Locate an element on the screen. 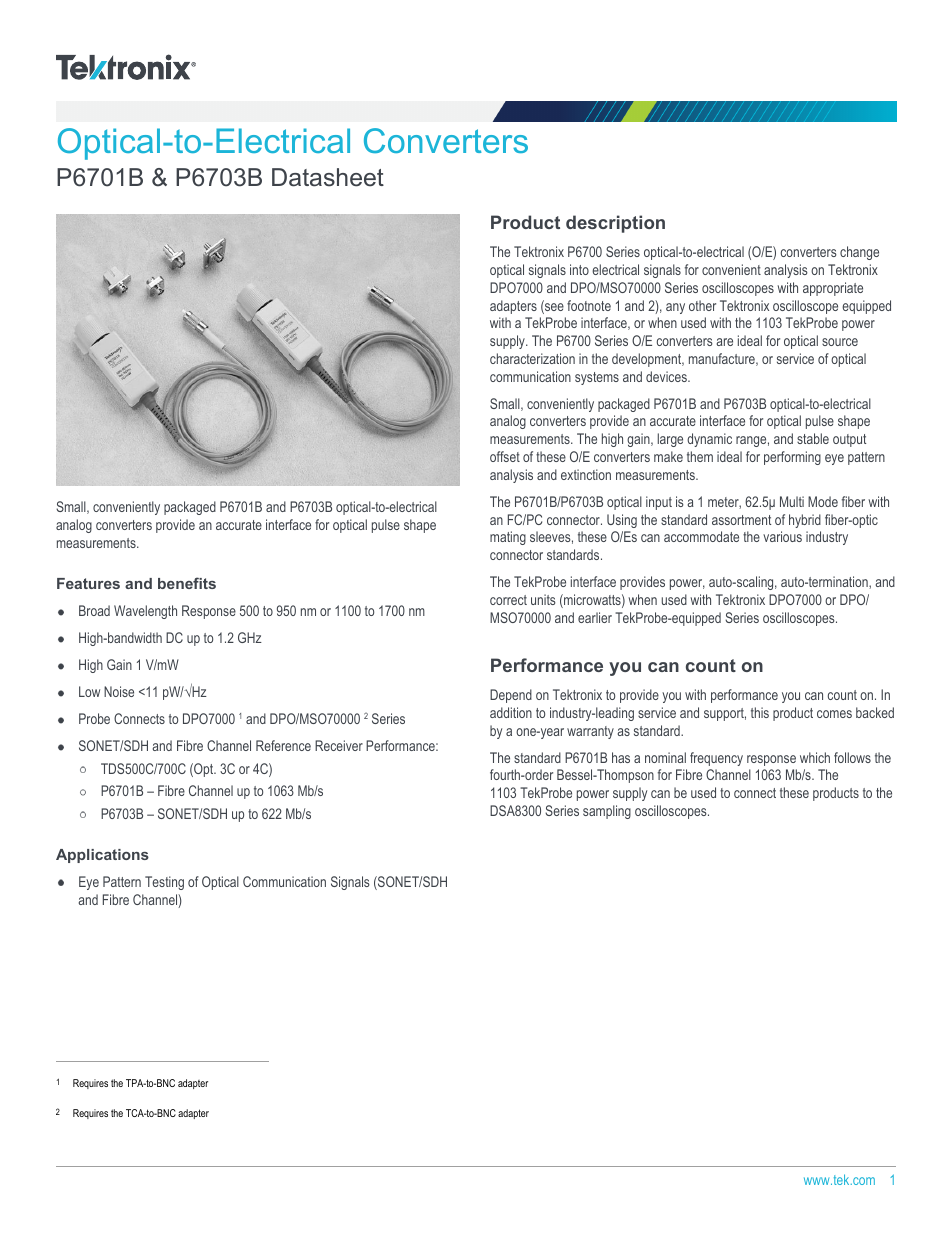 Image resolution: width=952 pixels, height=1233 pixels. benefits is located at coordinates (187, 583).
